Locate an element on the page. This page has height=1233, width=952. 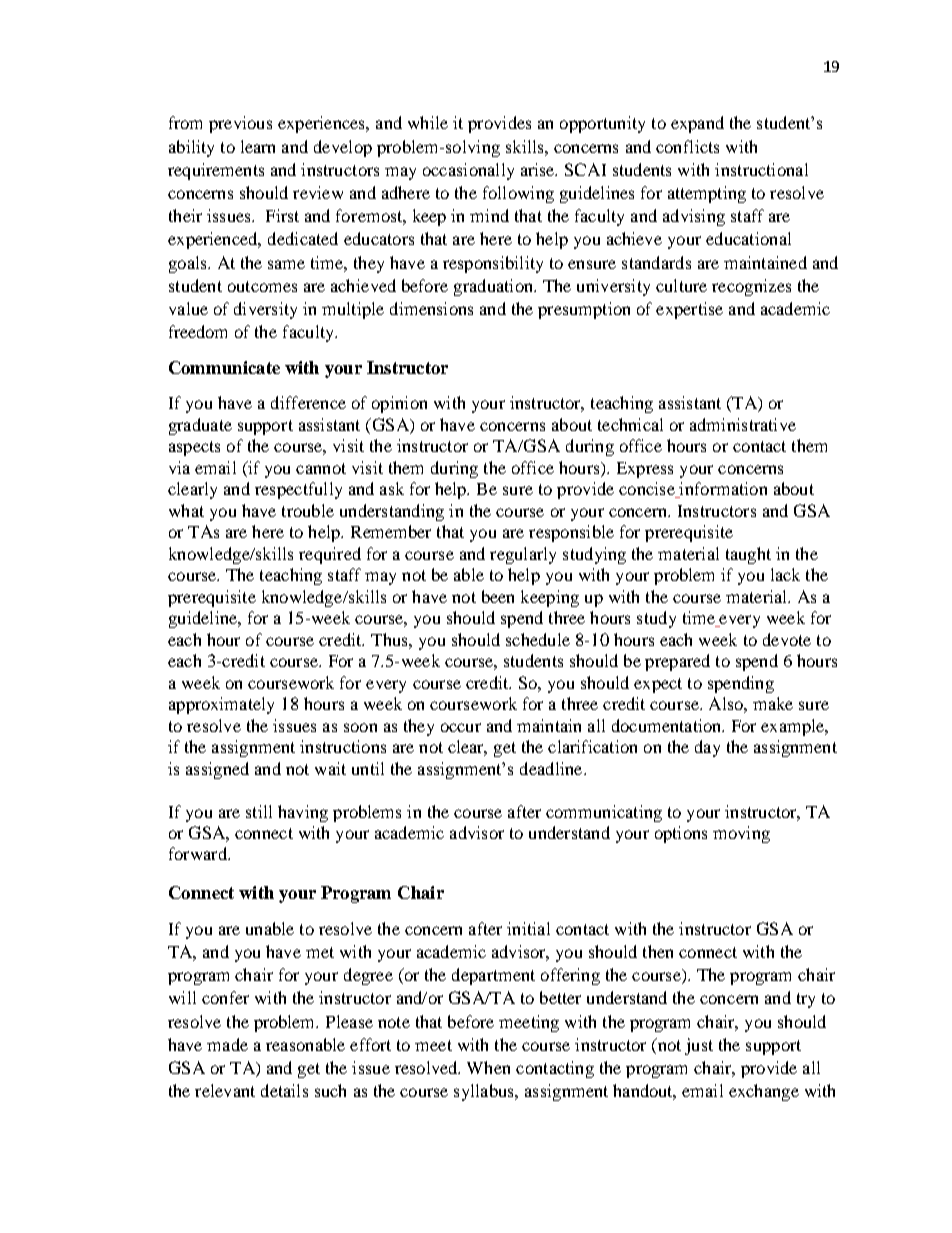
Communicate is located at coordinates (224, 367).
